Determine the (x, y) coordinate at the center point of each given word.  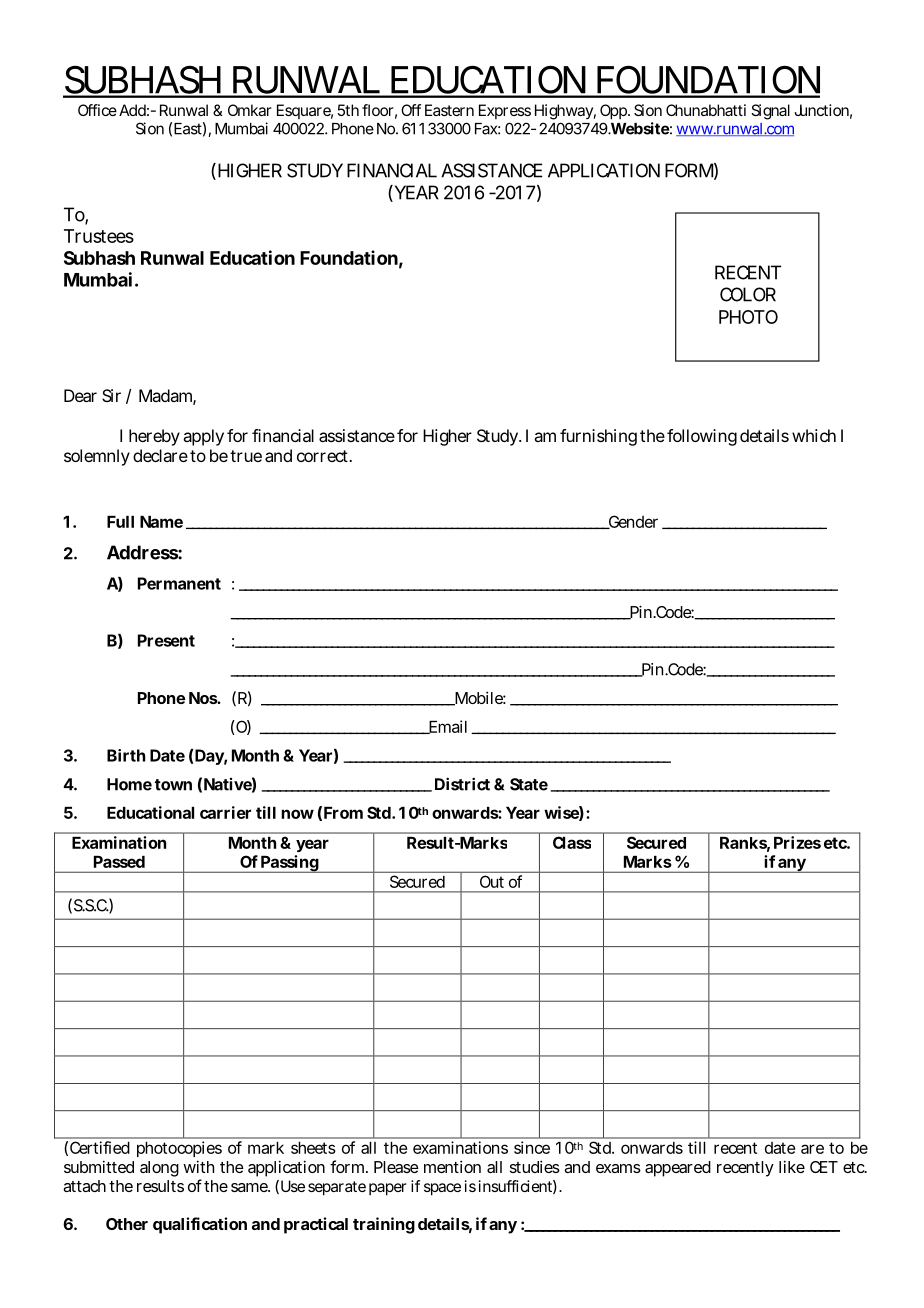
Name (161, 522)
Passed (119, 862)
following (702, 437)
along (159, 1169)
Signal (770, 112)
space (442, 1189)
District (462, 784)
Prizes (797, 842)
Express (505, 111)
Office (97, 110)
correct (324, 456)
